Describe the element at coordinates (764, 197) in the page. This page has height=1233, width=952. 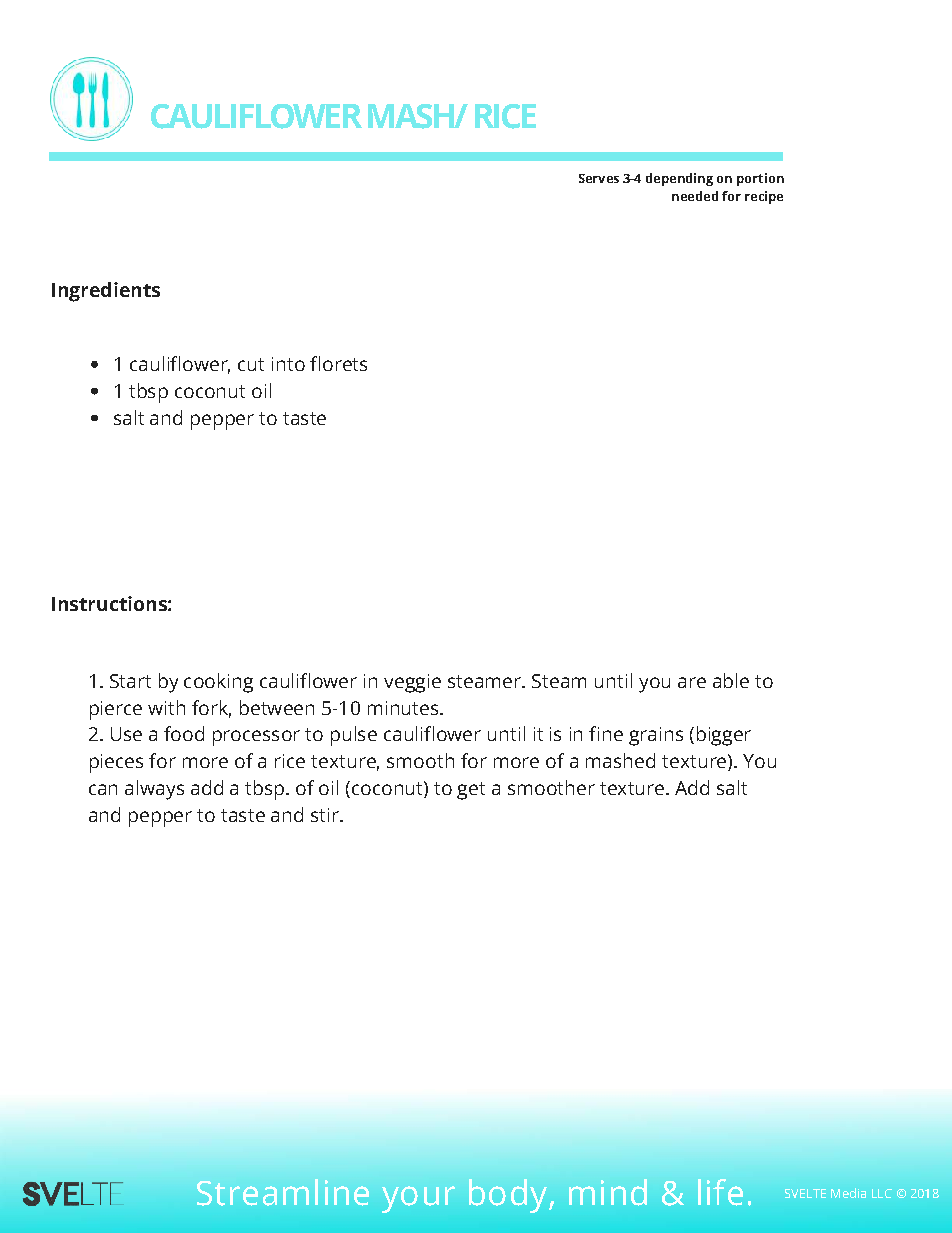
I see `recipe` at that location.
